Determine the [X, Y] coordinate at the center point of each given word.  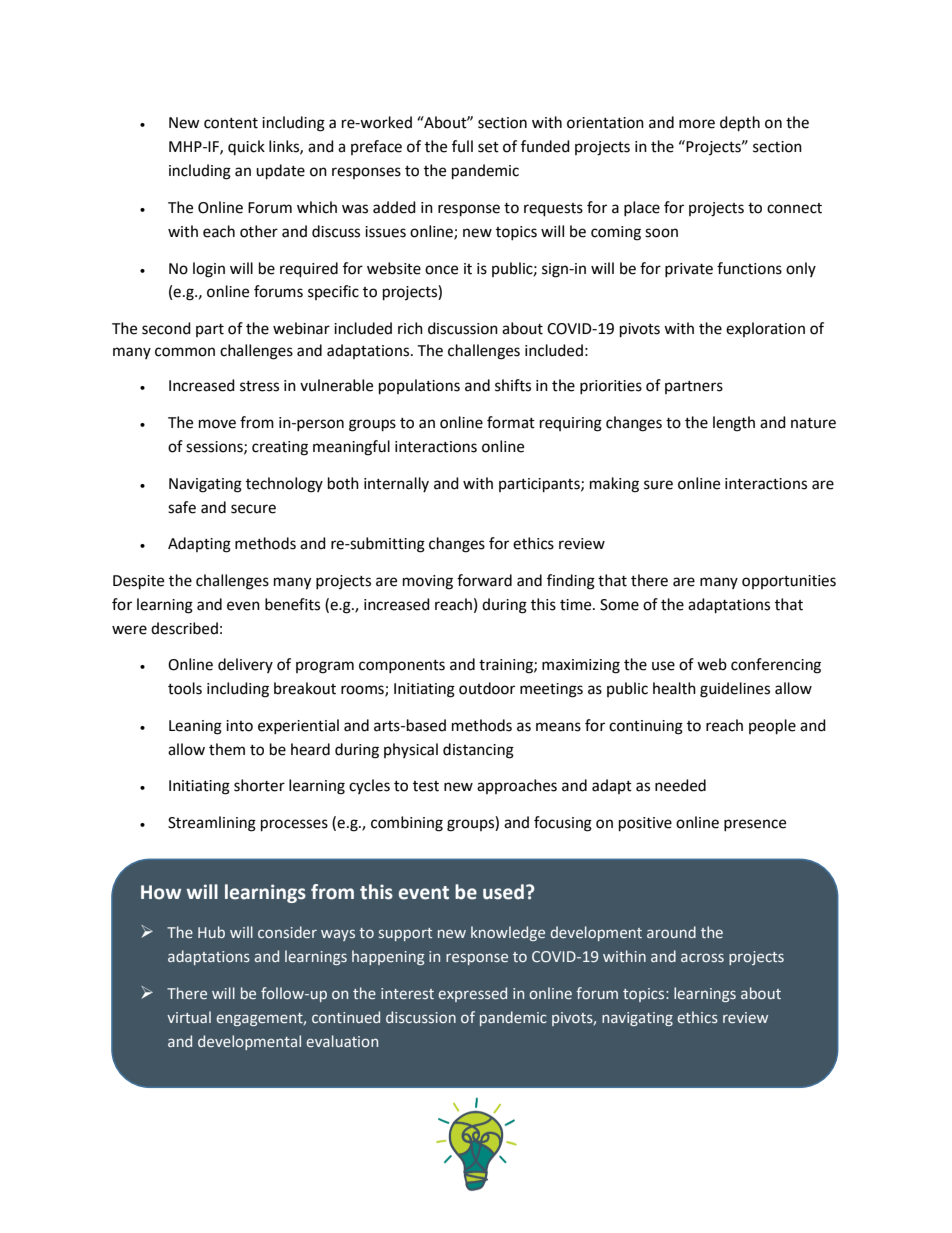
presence [755, 825]
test [426, 786]
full [462, 146]
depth [740, 124]
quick [246, 147]
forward [484, 580]
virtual [189, 1017]
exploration [765, 329]
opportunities [789, 582]
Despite [138, 582]
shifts [513, 385]
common [185, 352]
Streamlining [212, 824]
